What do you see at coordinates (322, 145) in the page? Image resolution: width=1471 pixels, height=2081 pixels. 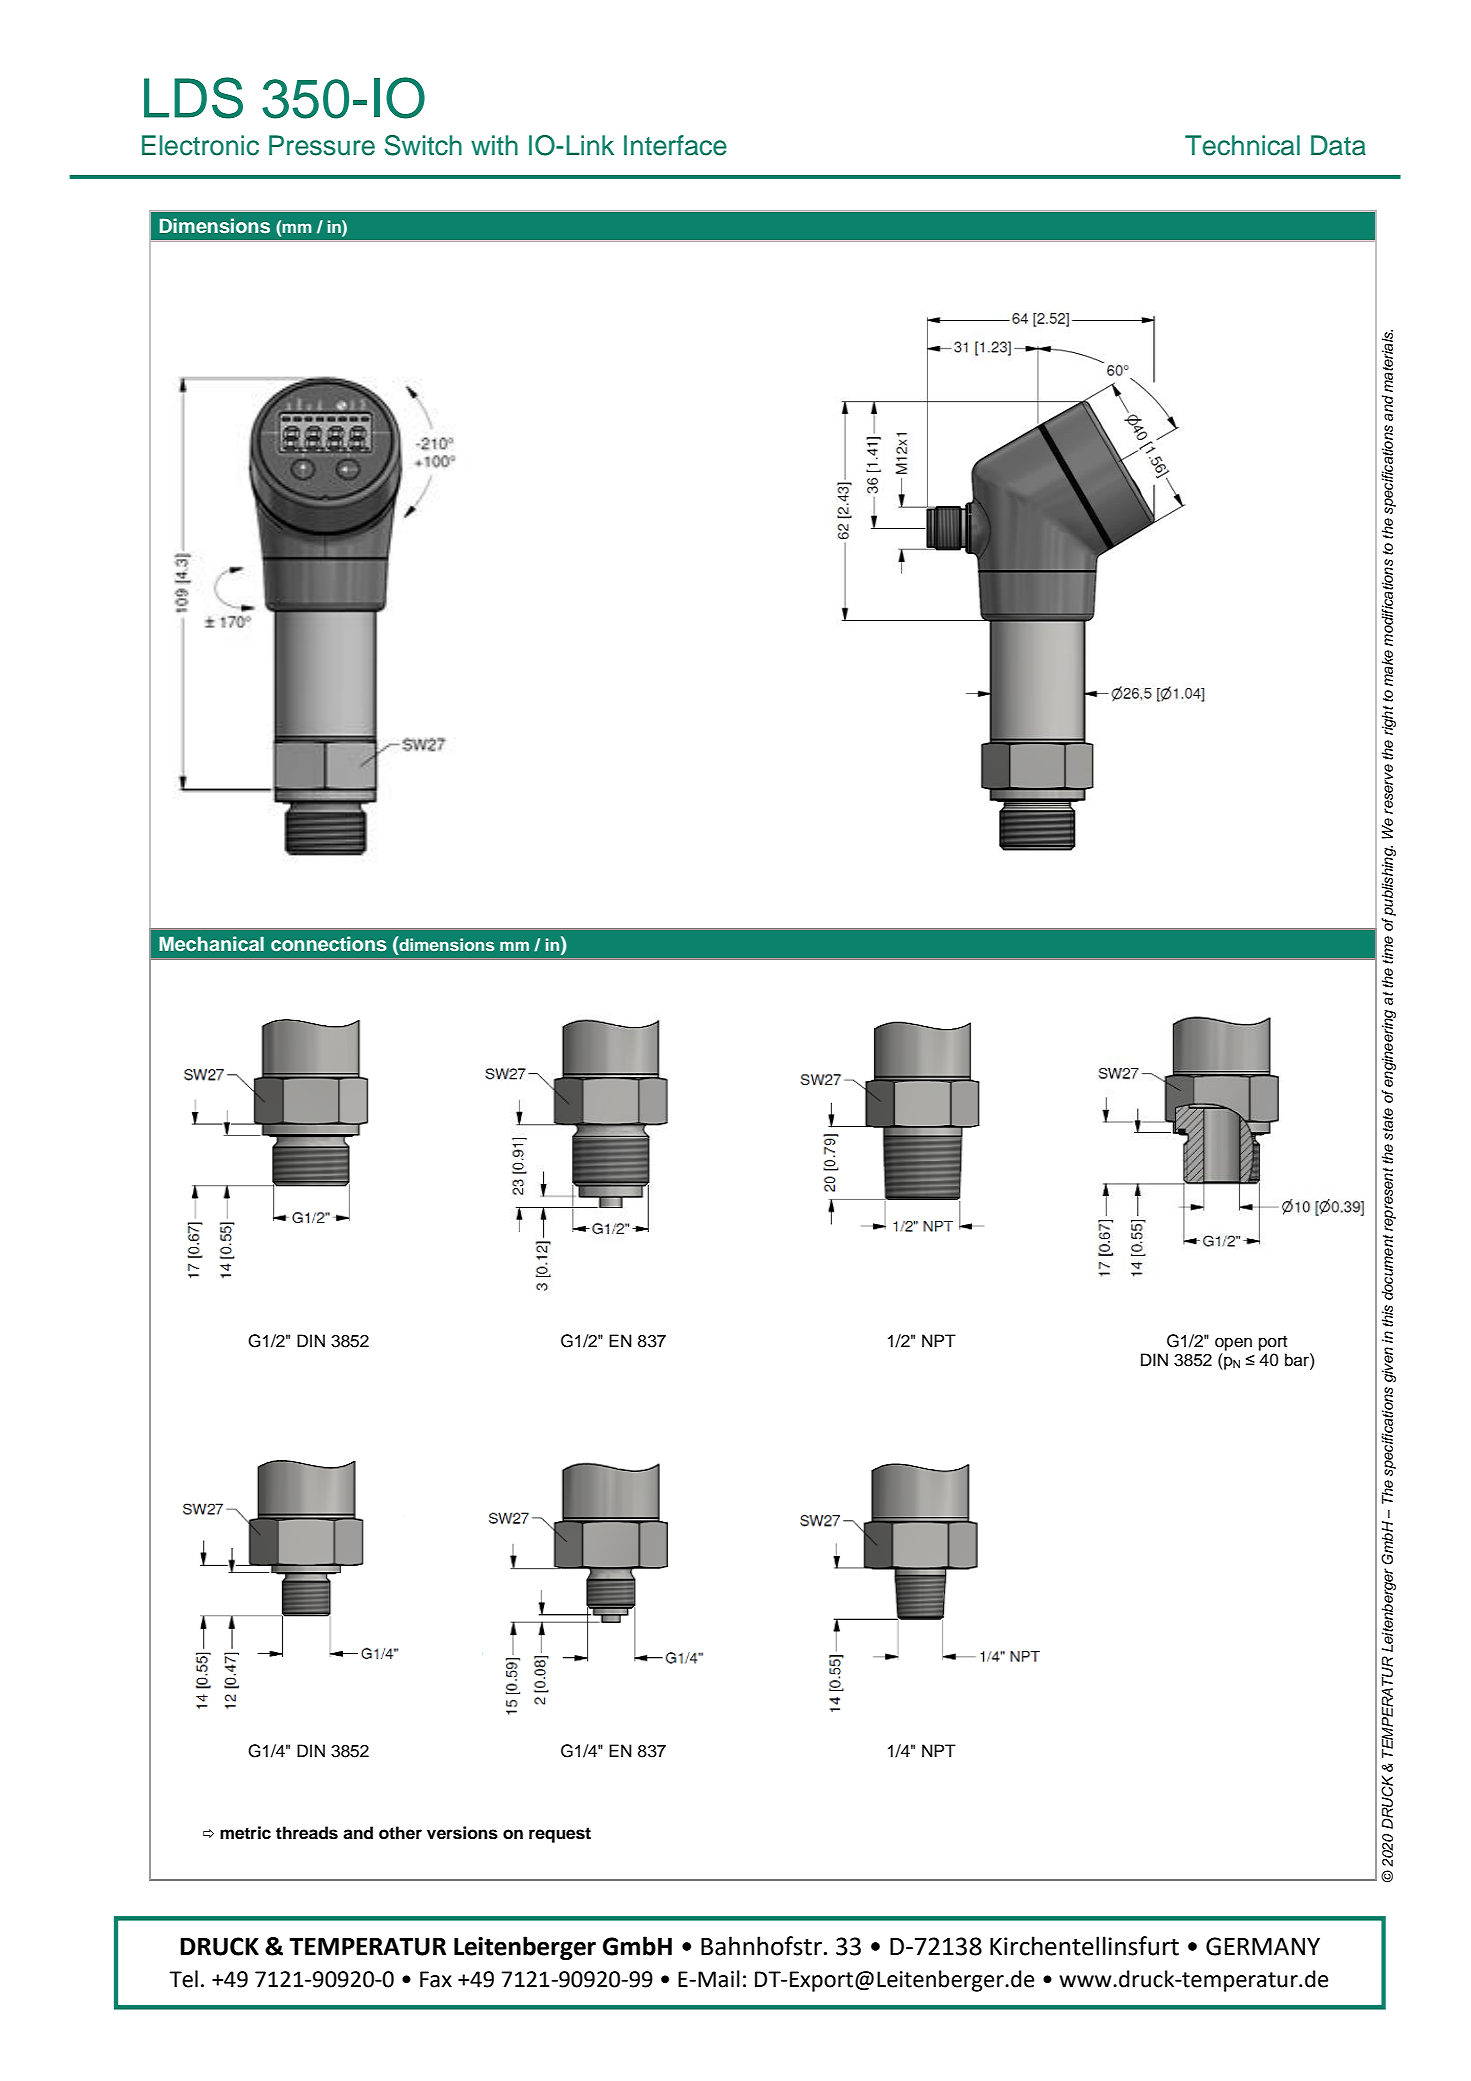 I see `Pressure` at bounding box center [322, 145].
